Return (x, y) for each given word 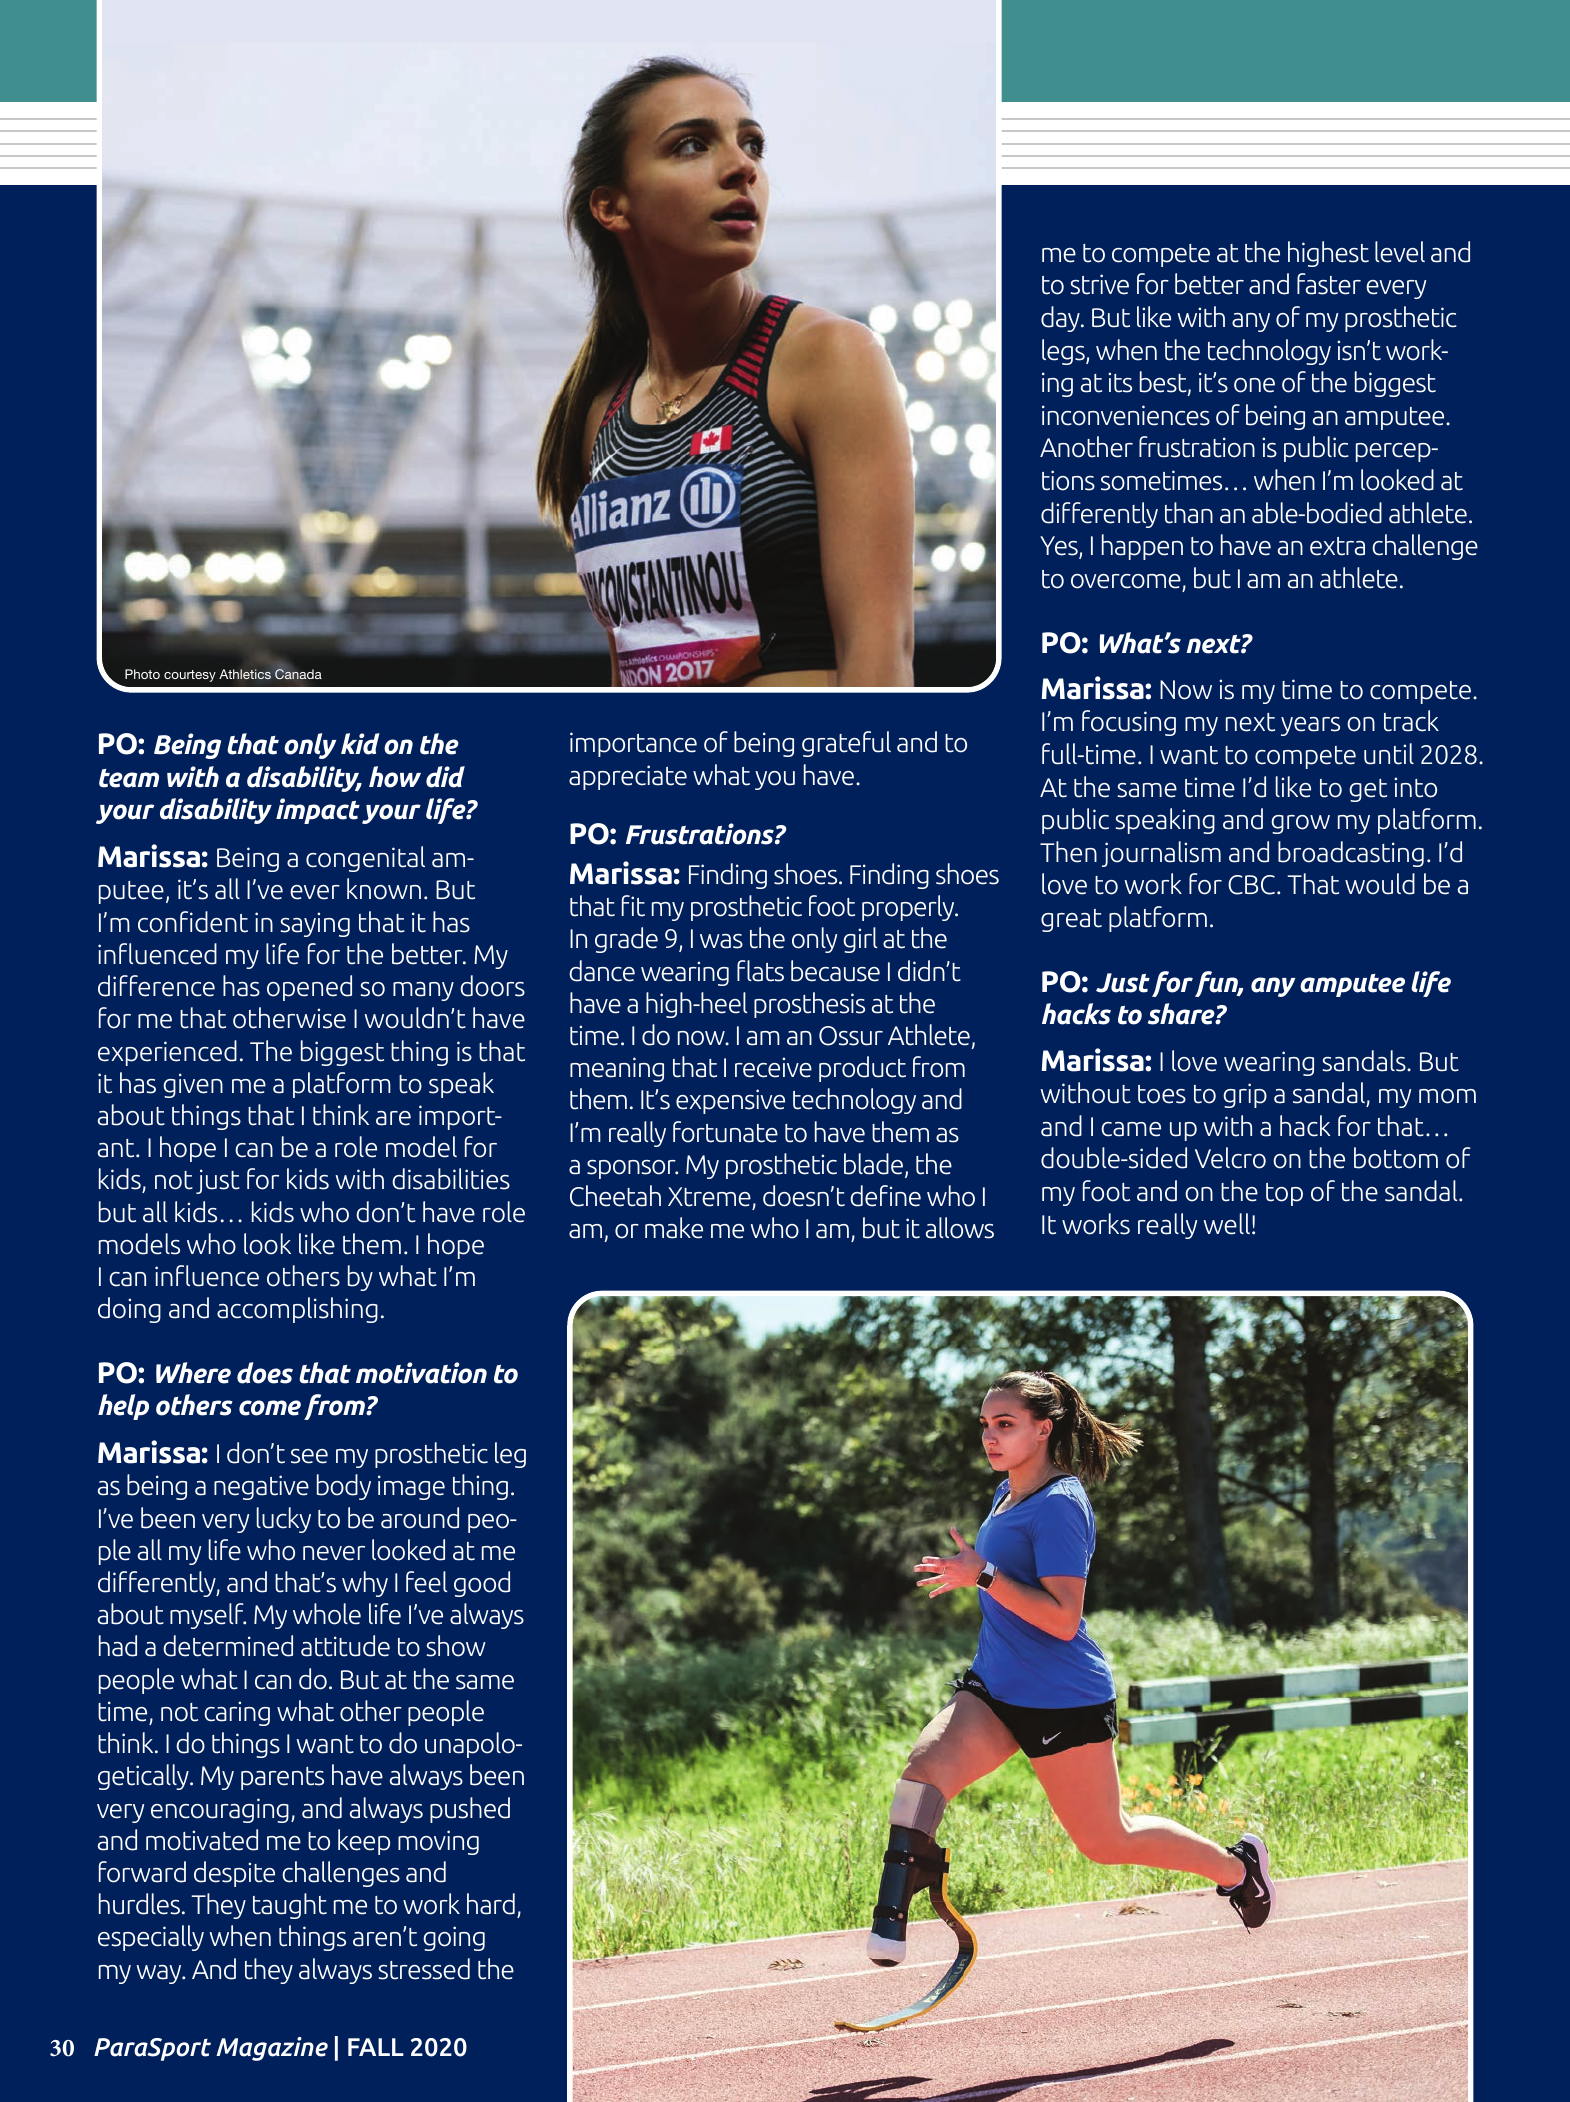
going (454, 1938)
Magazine (272, 2049)
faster (1329, 284)
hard (491, 1904)
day (1061, 319)
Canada (298, 673)
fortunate (725, 1132)
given (193, 1085)
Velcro (1230, 1158)
